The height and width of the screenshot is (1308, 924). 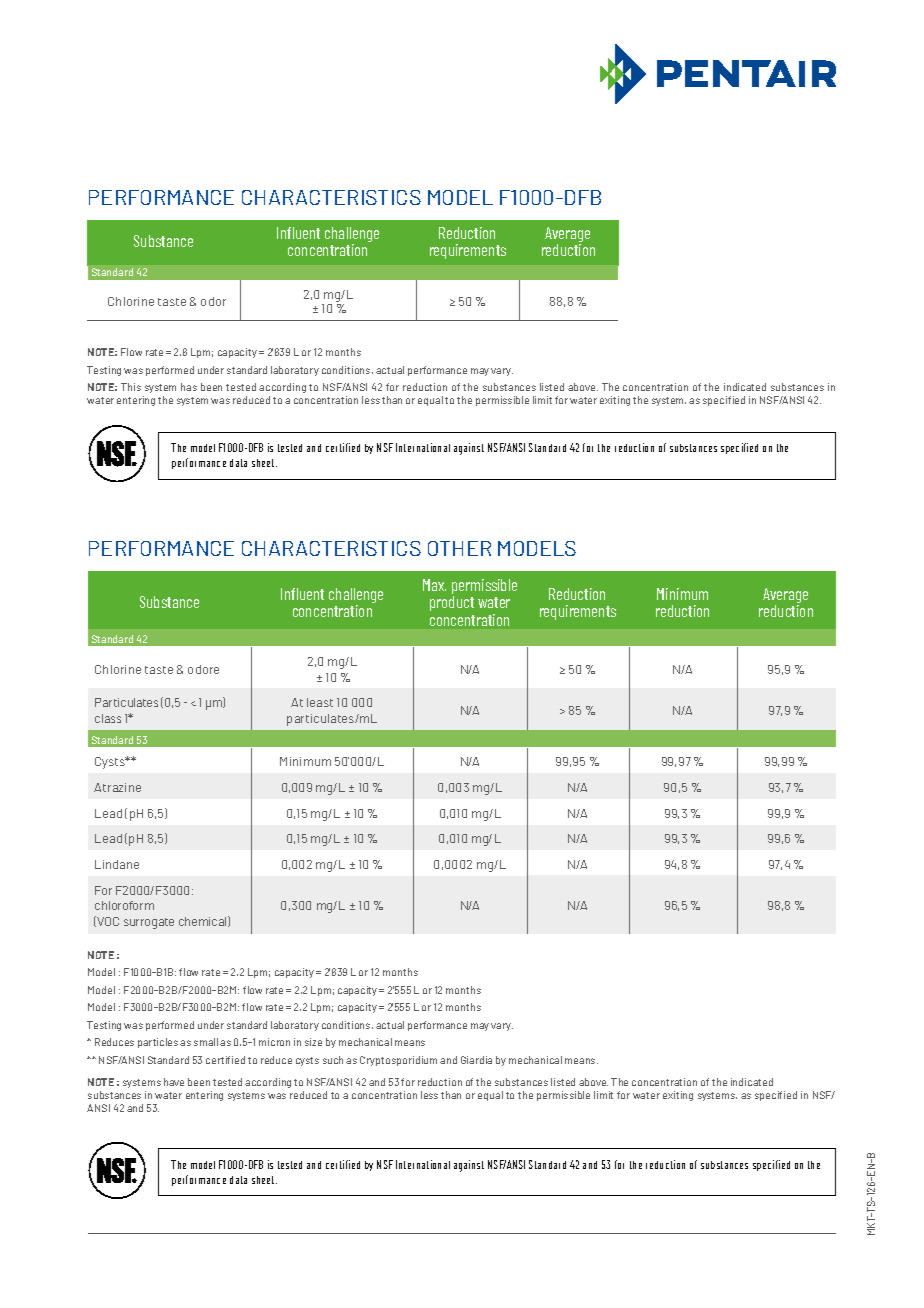 What do you see at coordinates (158, 1043) in the screenshot?
I see `particles` at bounding box center [158, 1043].
